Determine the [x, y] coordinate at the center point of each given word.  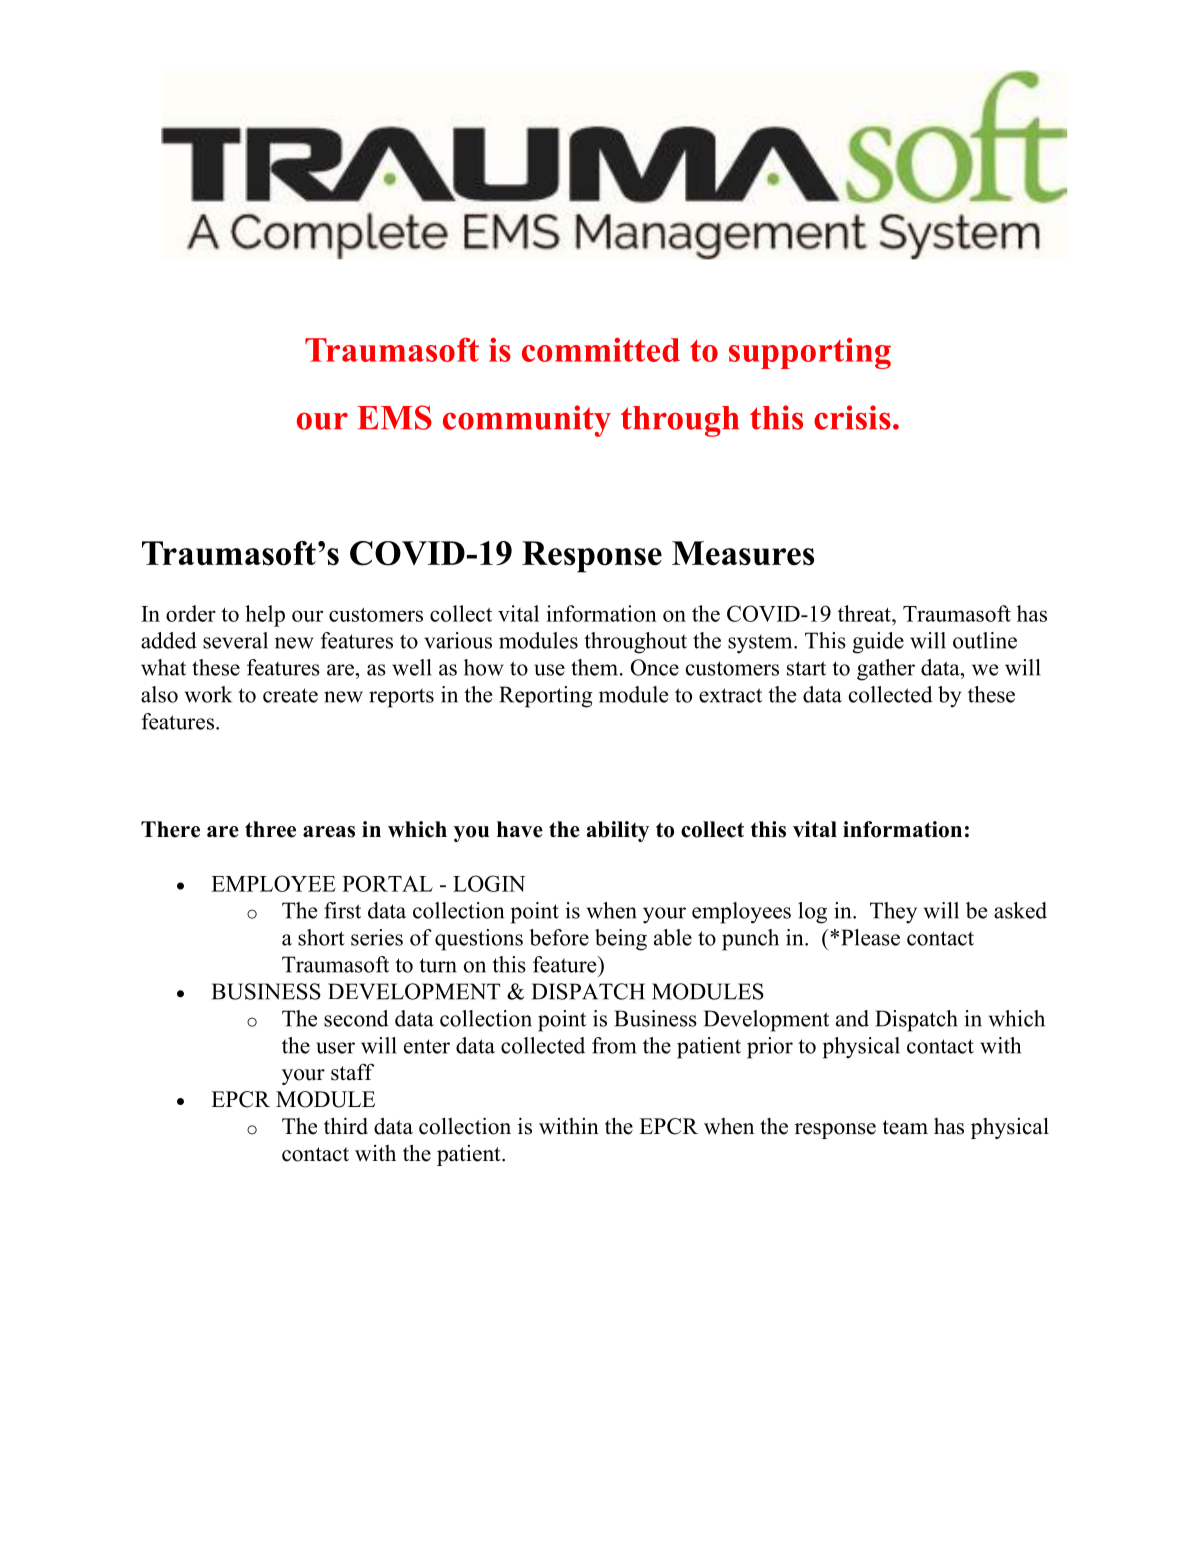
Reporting [546, 697]
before [559, 937]
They [893, 913]
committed [601, 350]
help [265, 616]
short [321, 937]
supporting [810, 353]
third [346, 1126]
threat [865, 613]
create [290, 695]
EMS [394, 417]
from [614, 1045]
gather [886, 670]
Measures [743, 553]
